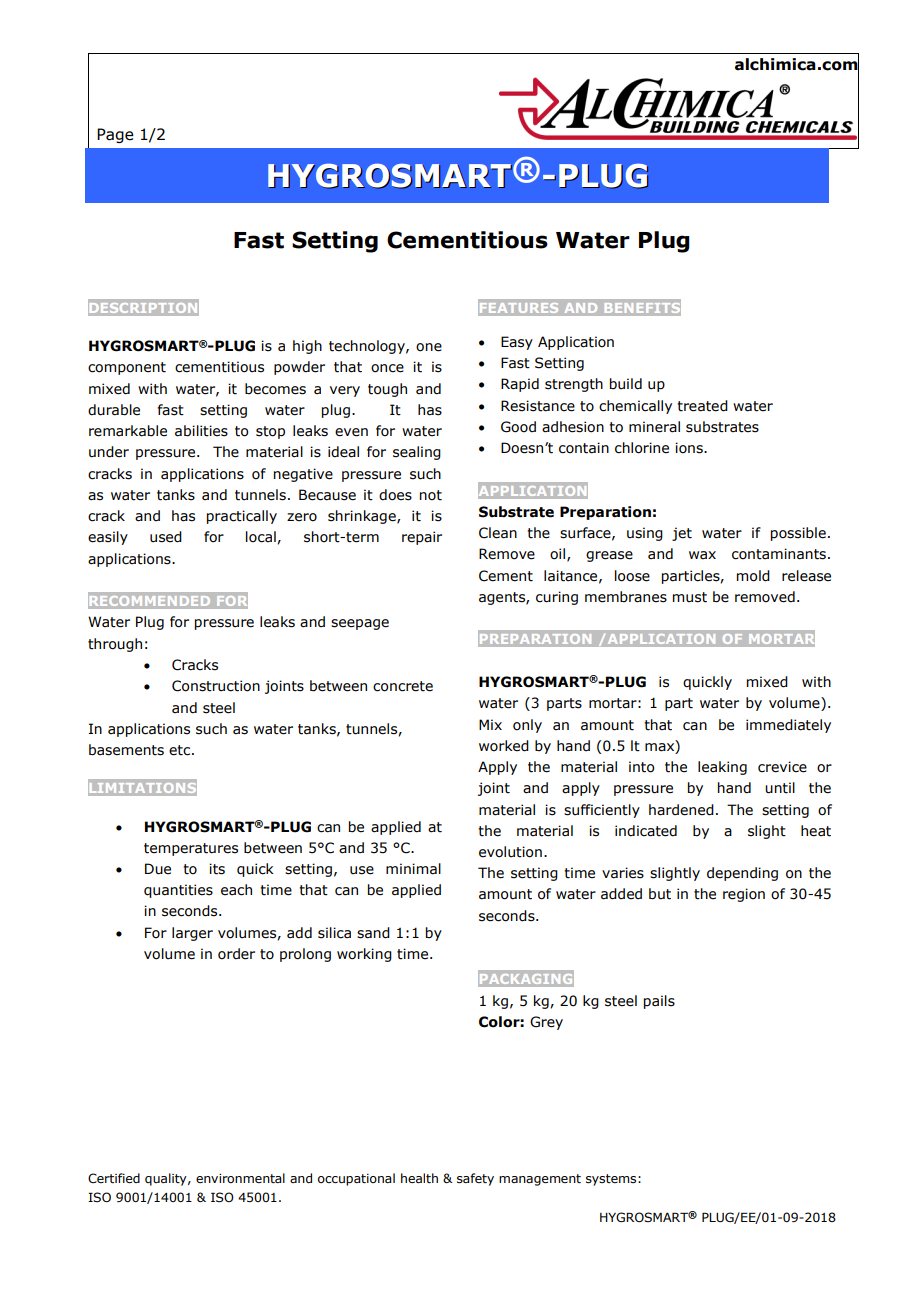 Image resolution: width=924 pixels, height=1307 pixels. What do you see at coordinates (413, 869) in the image?
I see `minimal` at bounding box center [413, 869].
